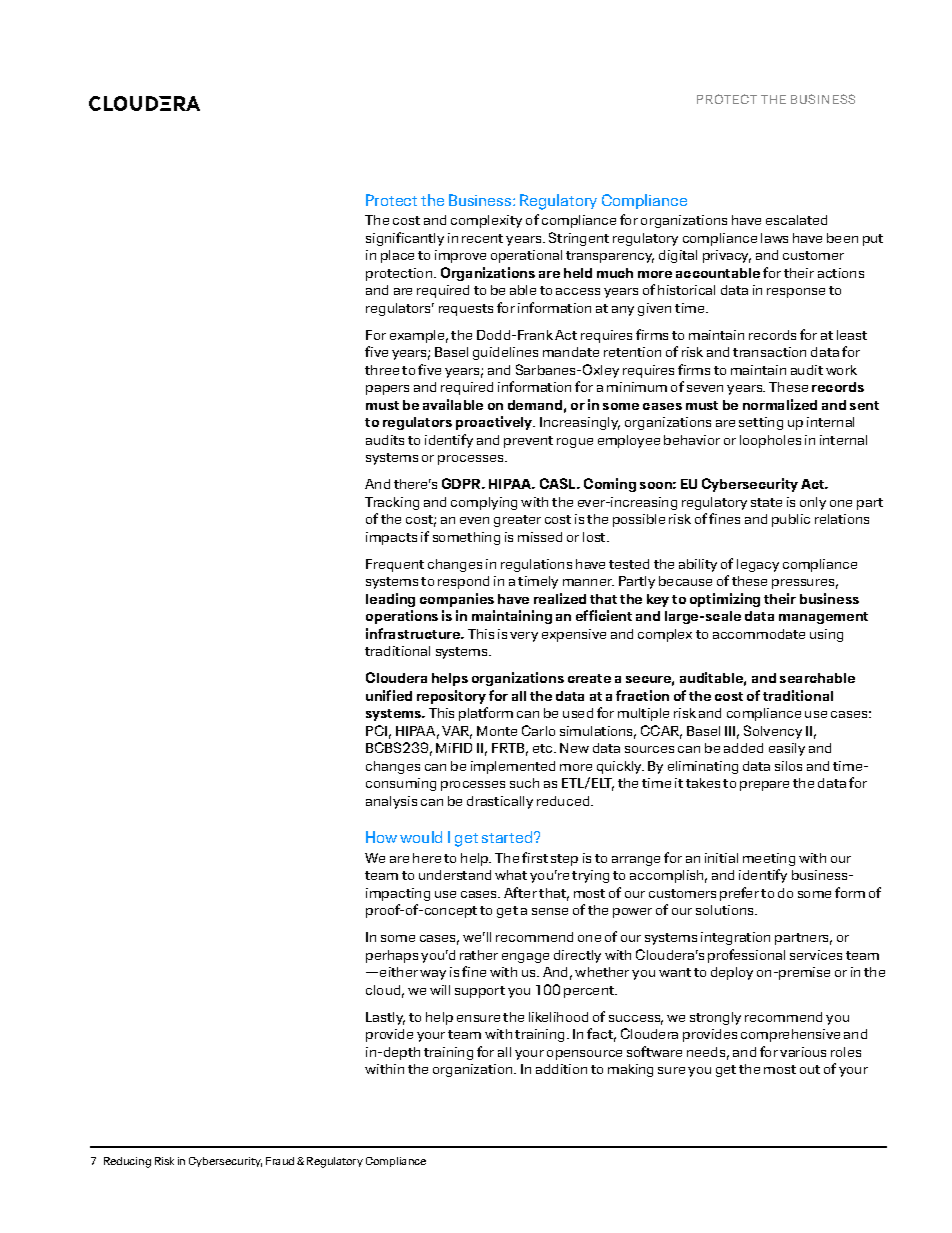 The width and height of the page is (952, 1233). Describe the element at coordinates (810, 1069) in the page. I see `out` at that location.
